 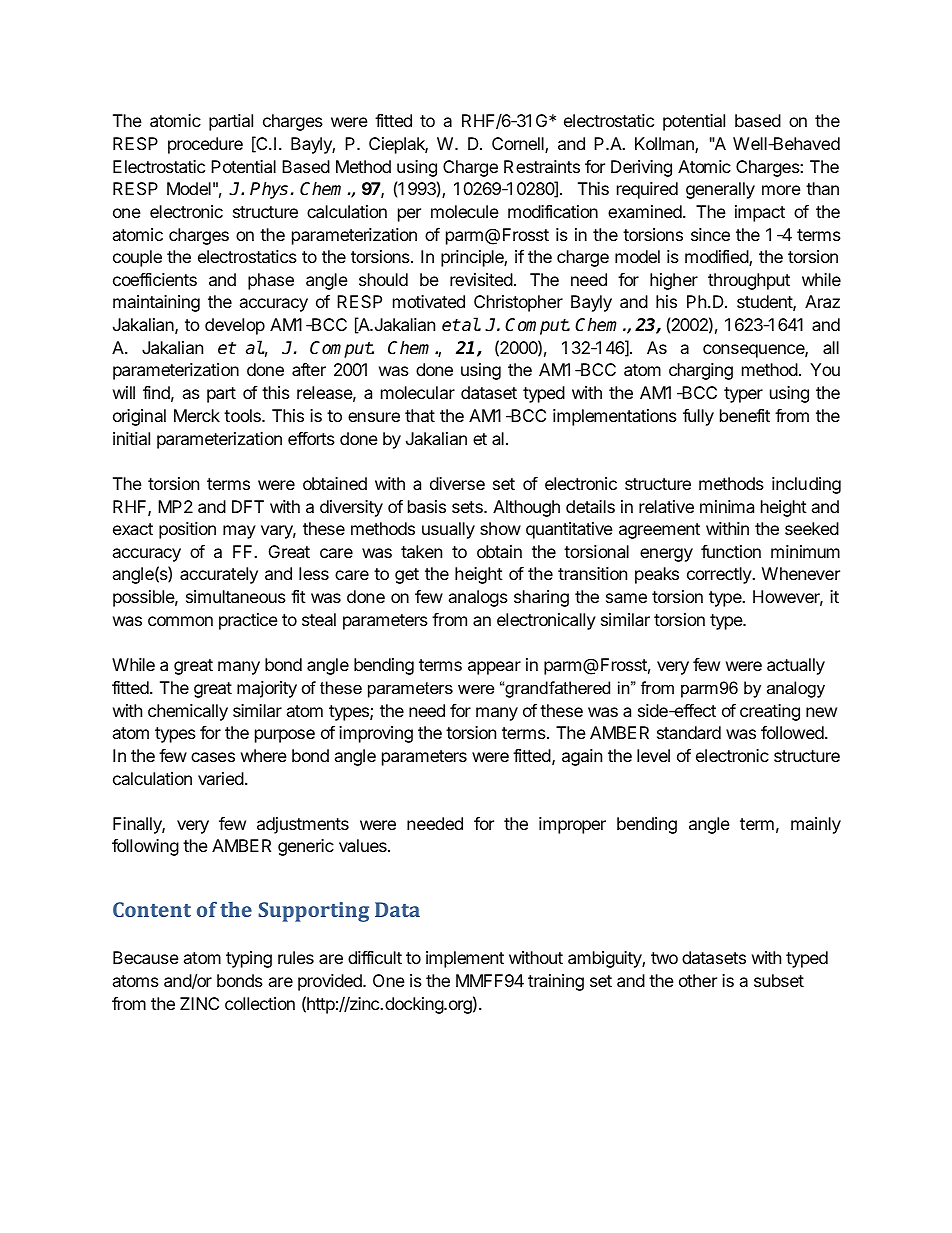 What do you see at coordinates (197, 415) in the screenshot?
I see `Merck` at bounding box center [197, 415].
